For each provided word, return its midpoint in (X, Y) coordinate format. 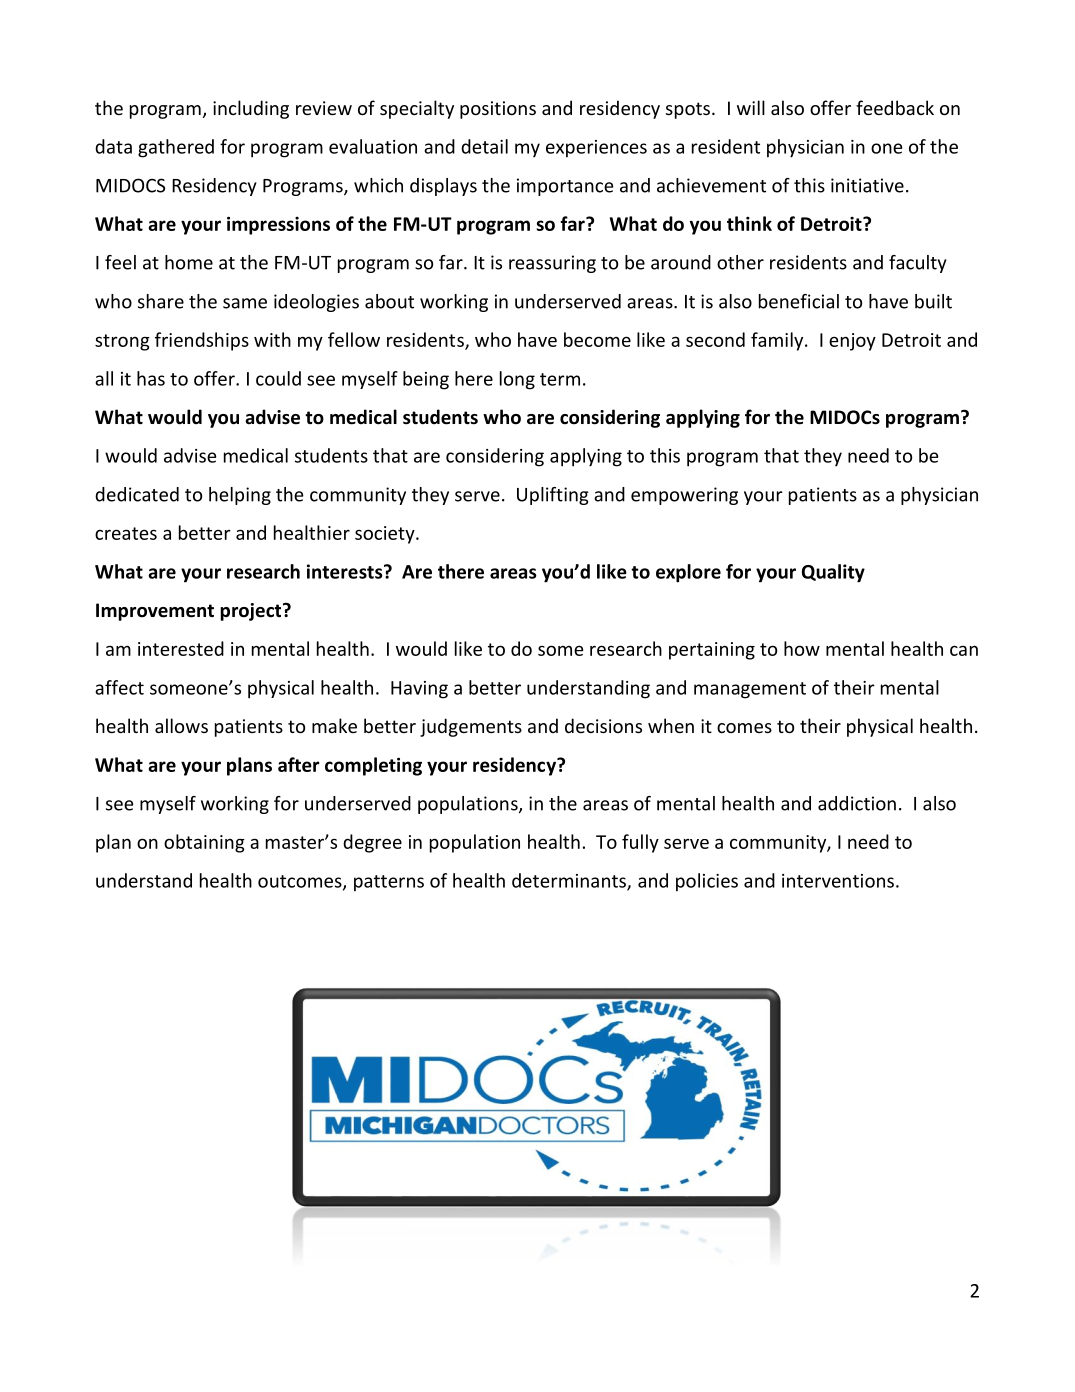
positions (498, 110)
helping (240, 496)
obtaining (204, 843)
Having (419, 690)
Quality (833, 573)
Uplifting (553, 496)
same (245, 303)
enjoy (852, 342)
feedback (895, 107)
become (597, 339)
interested (181, 648)
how (802, 648)
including (251, 109)
